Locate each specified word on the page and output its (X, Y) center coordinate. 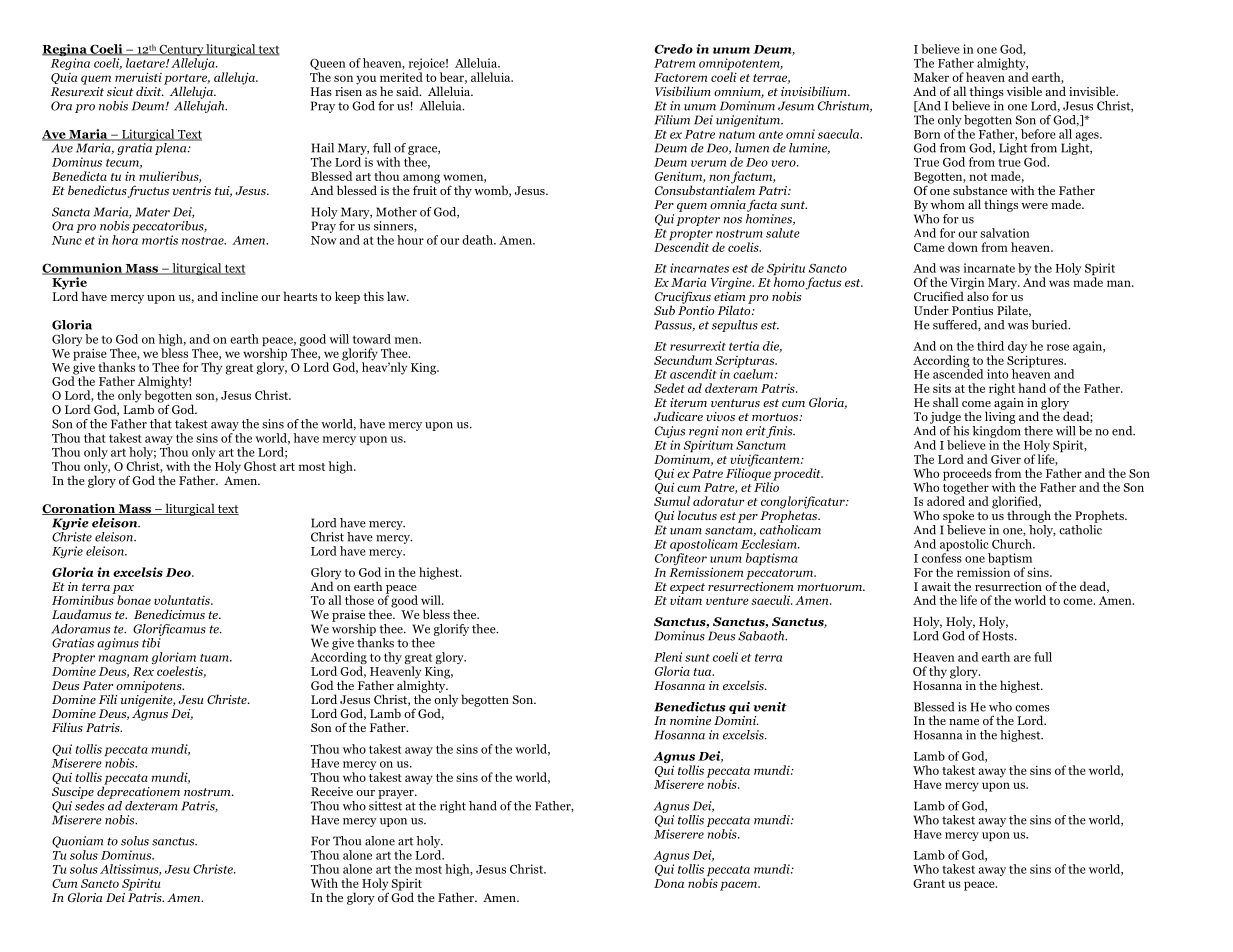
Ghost (260, 466)
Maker (931, 77)
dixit (150, 91)
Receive (332, 791)
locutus (697, 515)
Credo (674, 49)
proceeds (967, 475)
